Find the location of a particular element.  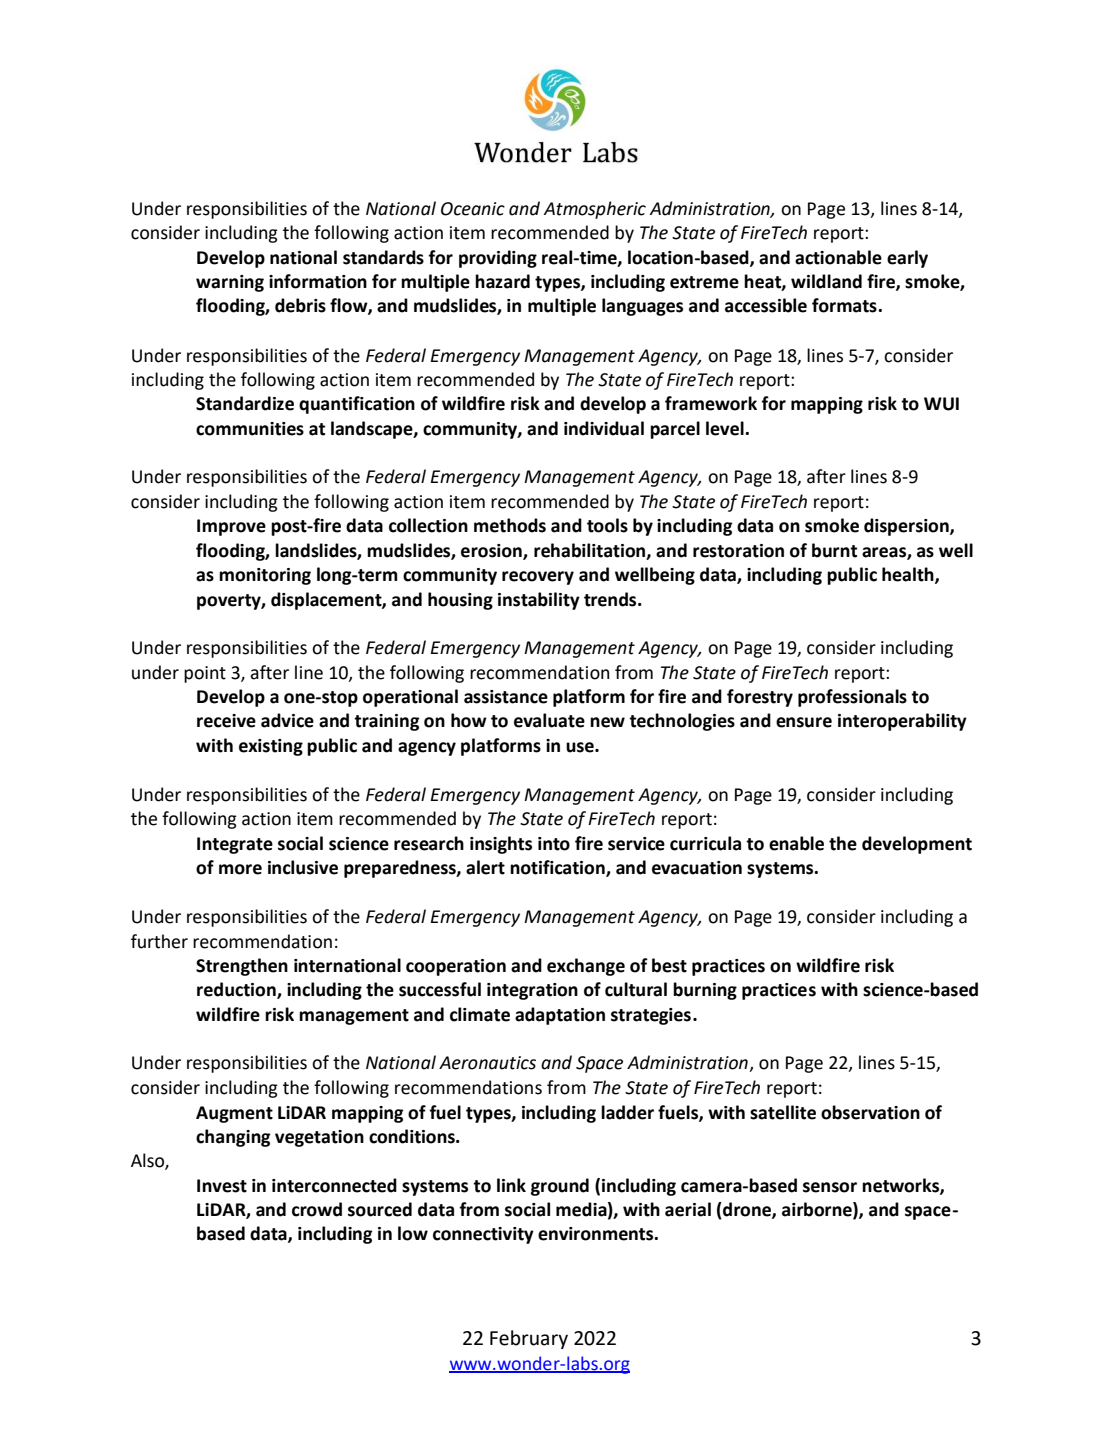

formats is located at coordinates (845, 305).
